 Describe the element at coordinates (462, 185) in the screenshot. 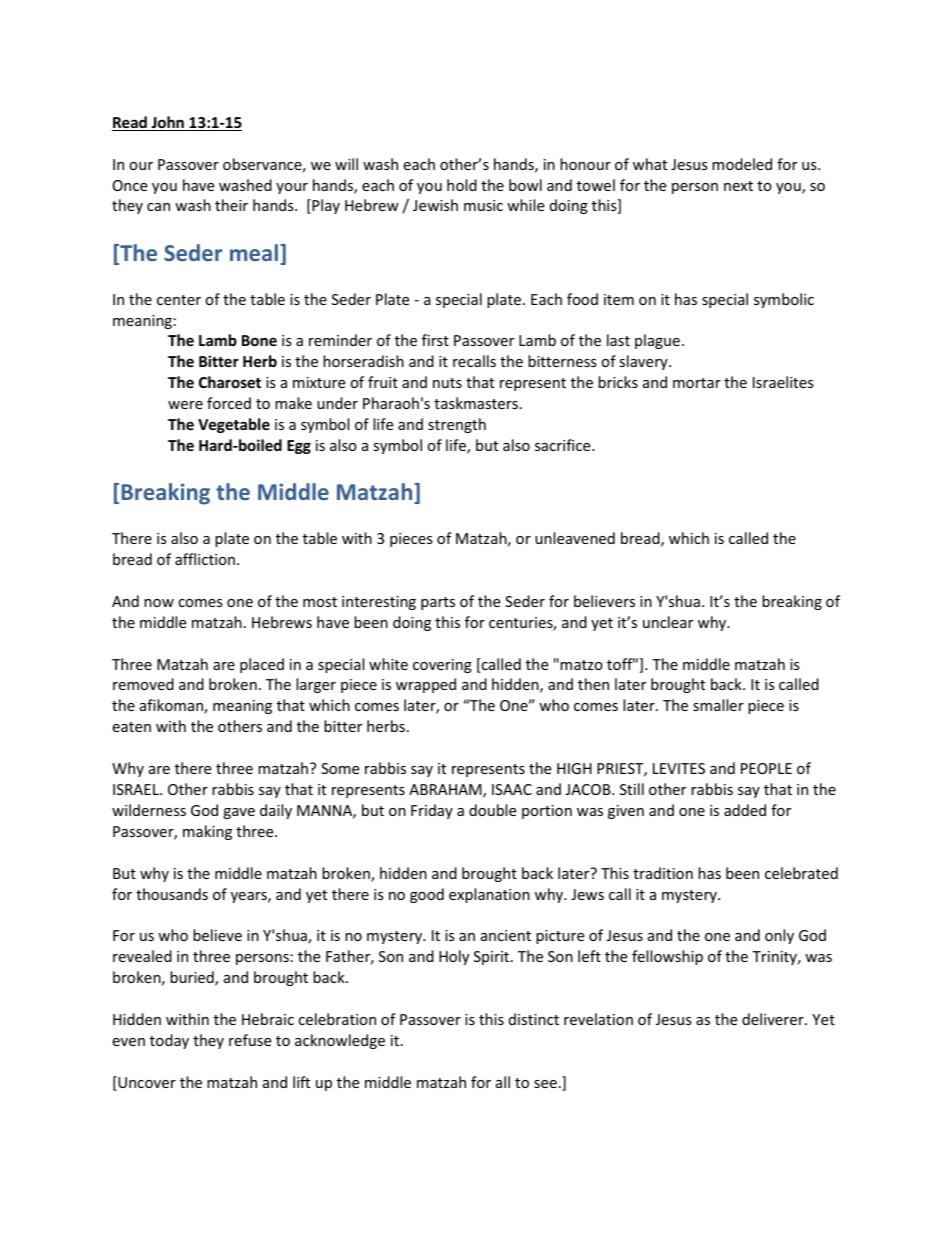

I see `hold` at that location.
